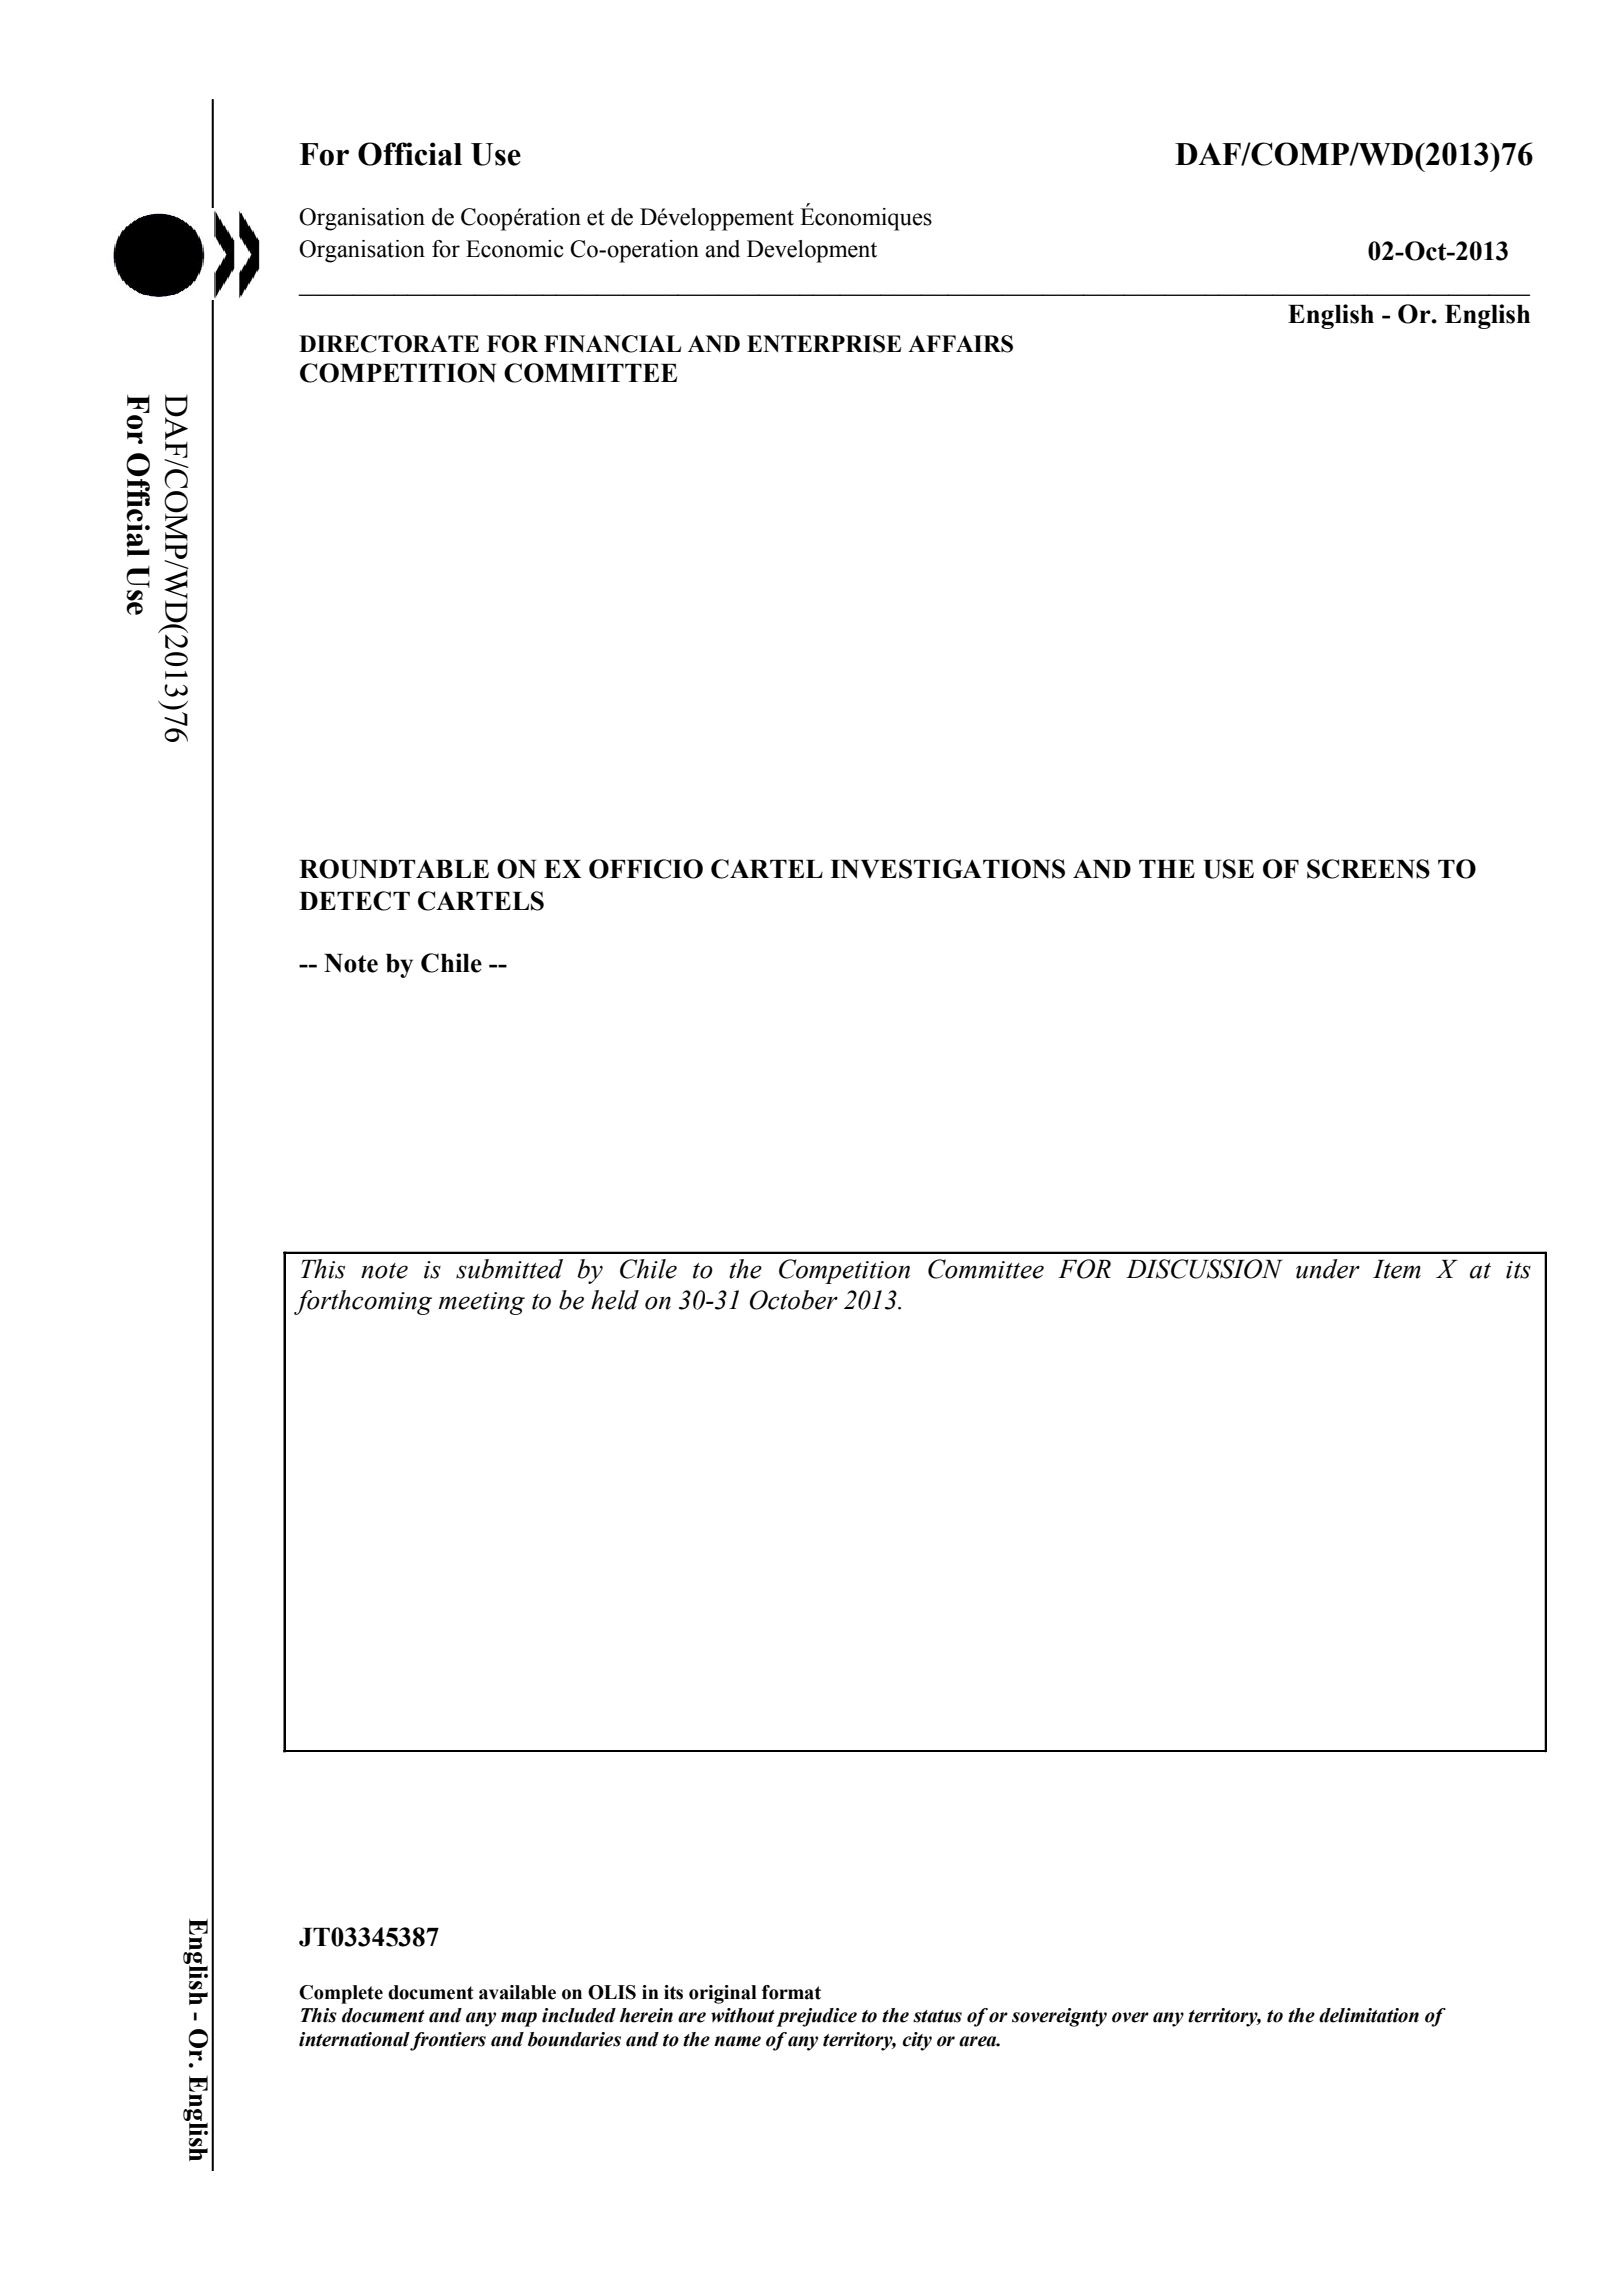 The image size is (1613, 2283). Describe the element at coordinates (517, 1992) in the document. I see `available` at that location.
